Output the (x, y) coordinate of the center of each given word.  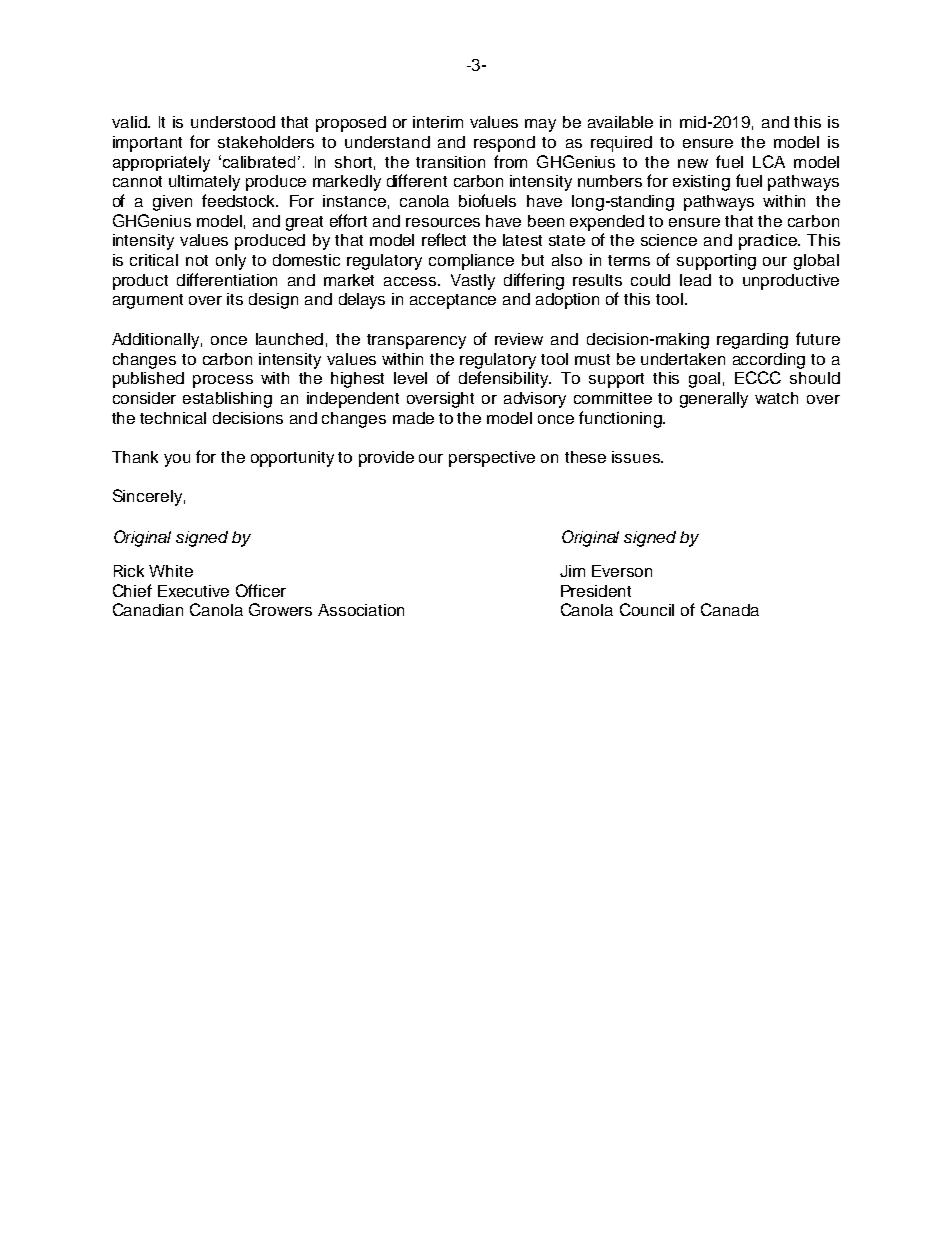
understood (233, 122)
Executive (193, 591)
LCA (769, 161)
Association (361, 610)
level (410, 378)
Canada (730, 609)
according (769, 361)
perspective (492, 459)
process (223, 381)
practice (769, 242)
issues (637, 457)
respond (504, 144)
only (231, 262)
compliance (471, 262)
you (177, 460)
